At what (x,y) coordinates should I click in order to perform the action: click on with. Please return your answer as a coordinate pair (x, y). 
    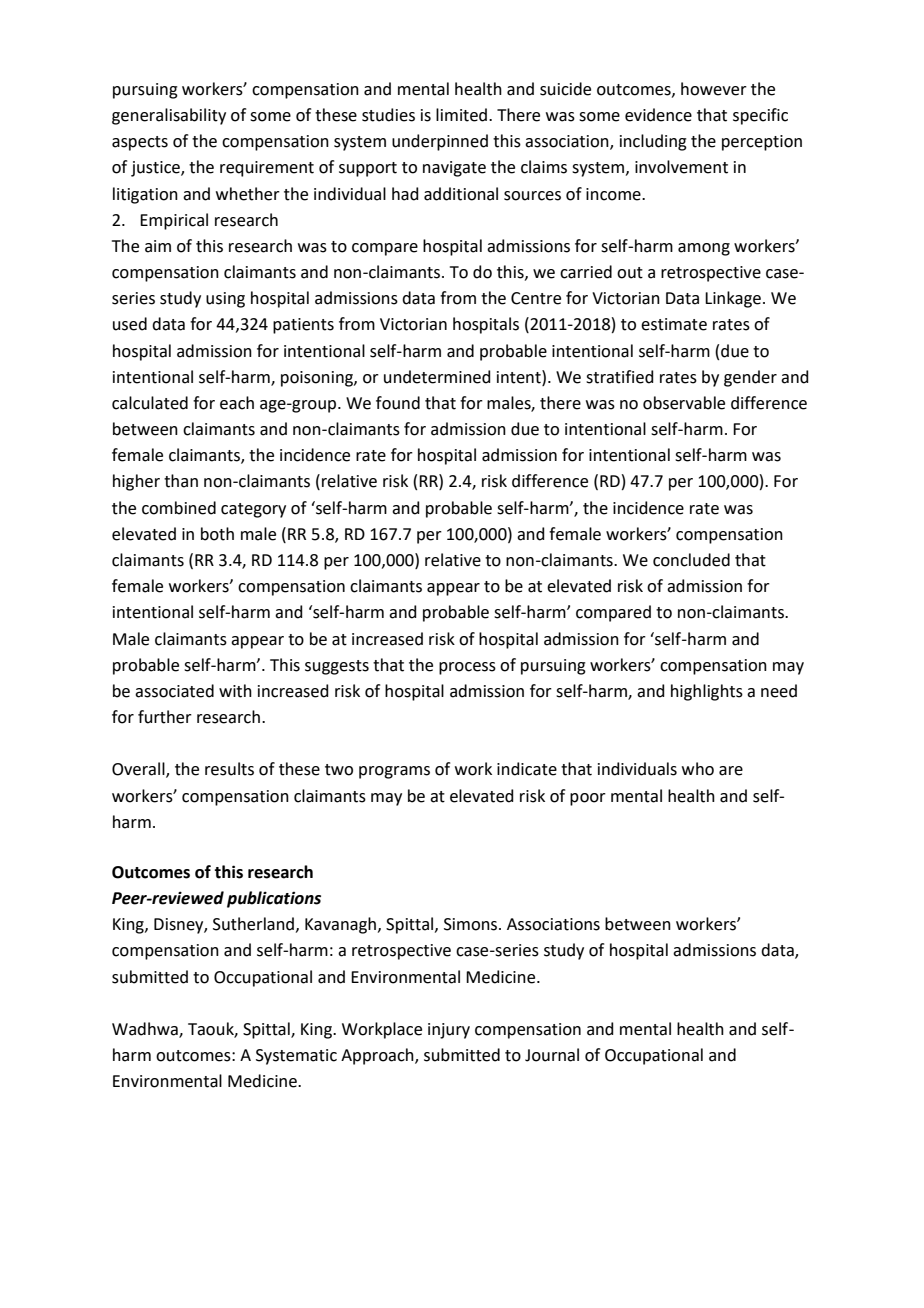
    Looking at the image, I should click on (235, 691).
